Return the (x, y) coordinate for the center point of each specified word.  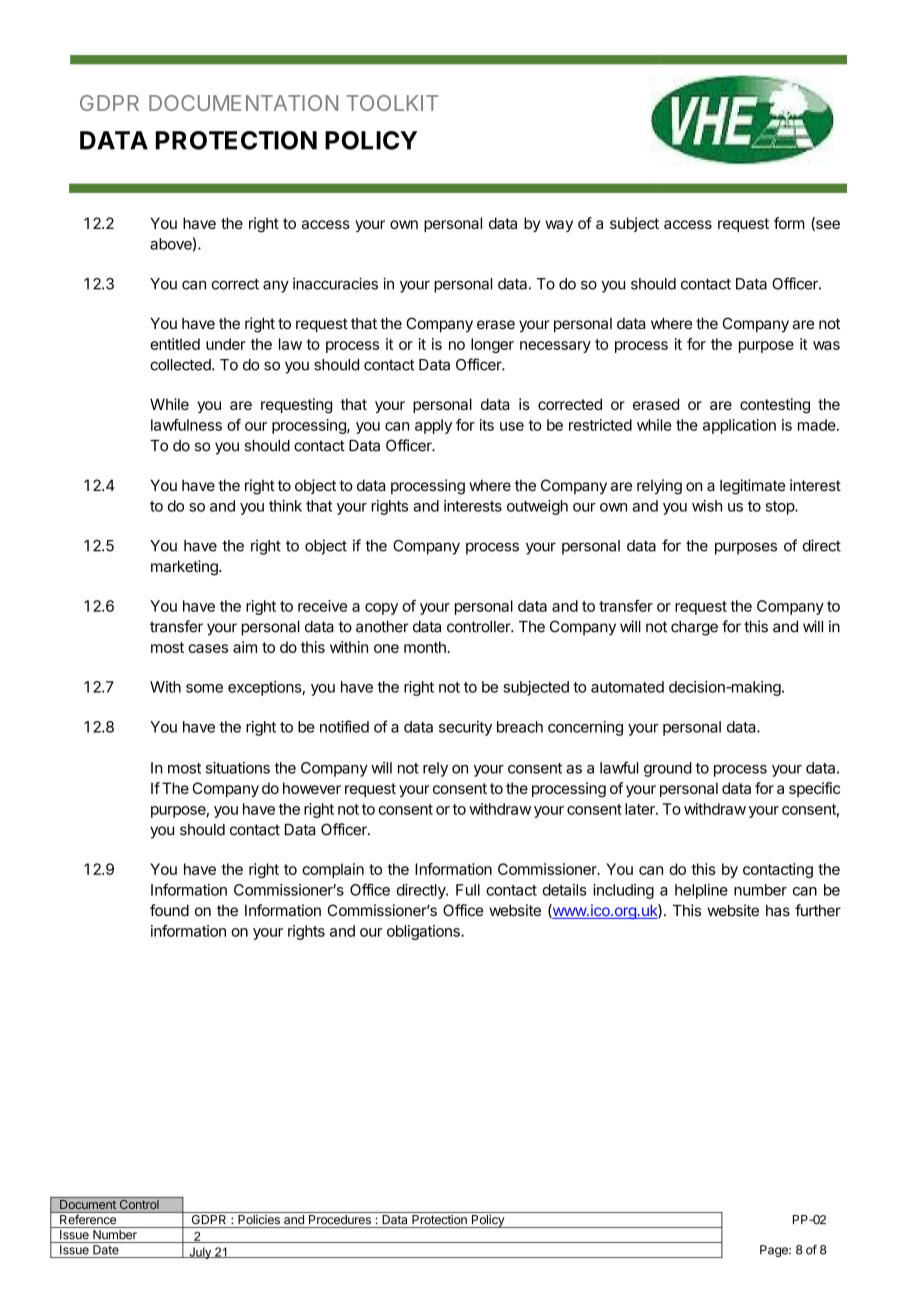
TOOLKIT (392, 103)
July (200, 1253)
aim (245, 647)
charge (694, 628)
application (739, 426)
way (559, 226)
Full (468, 890)
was (826, 345)
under (226, 344)
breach (520, 727)
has (778, 911)
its (487, 425)
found (169, 910)
